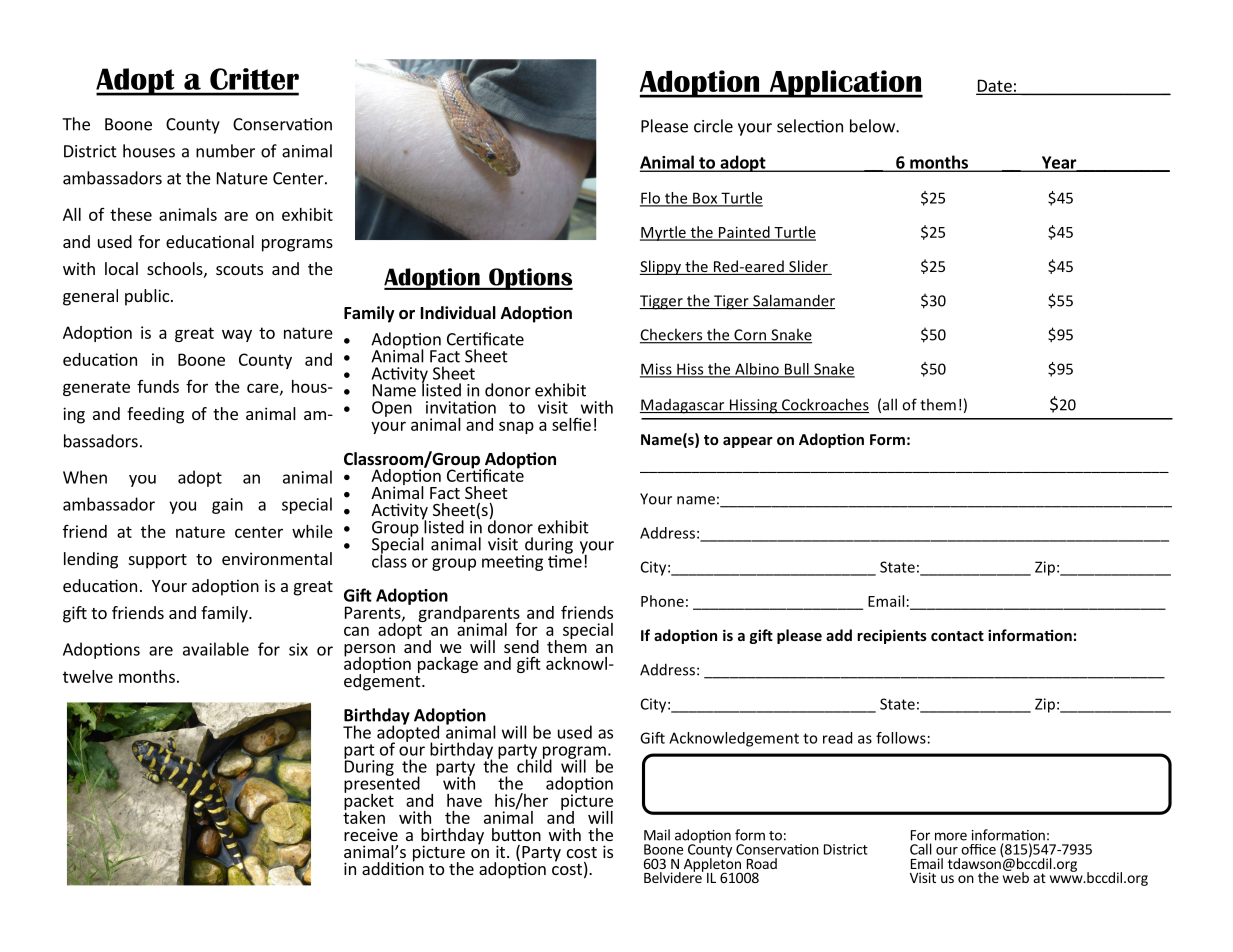 Image resolution: width=1233 pixels, height=952 pixels. Describe the element at coordinates (713, 126) in the page. I see `circle` at that location.
